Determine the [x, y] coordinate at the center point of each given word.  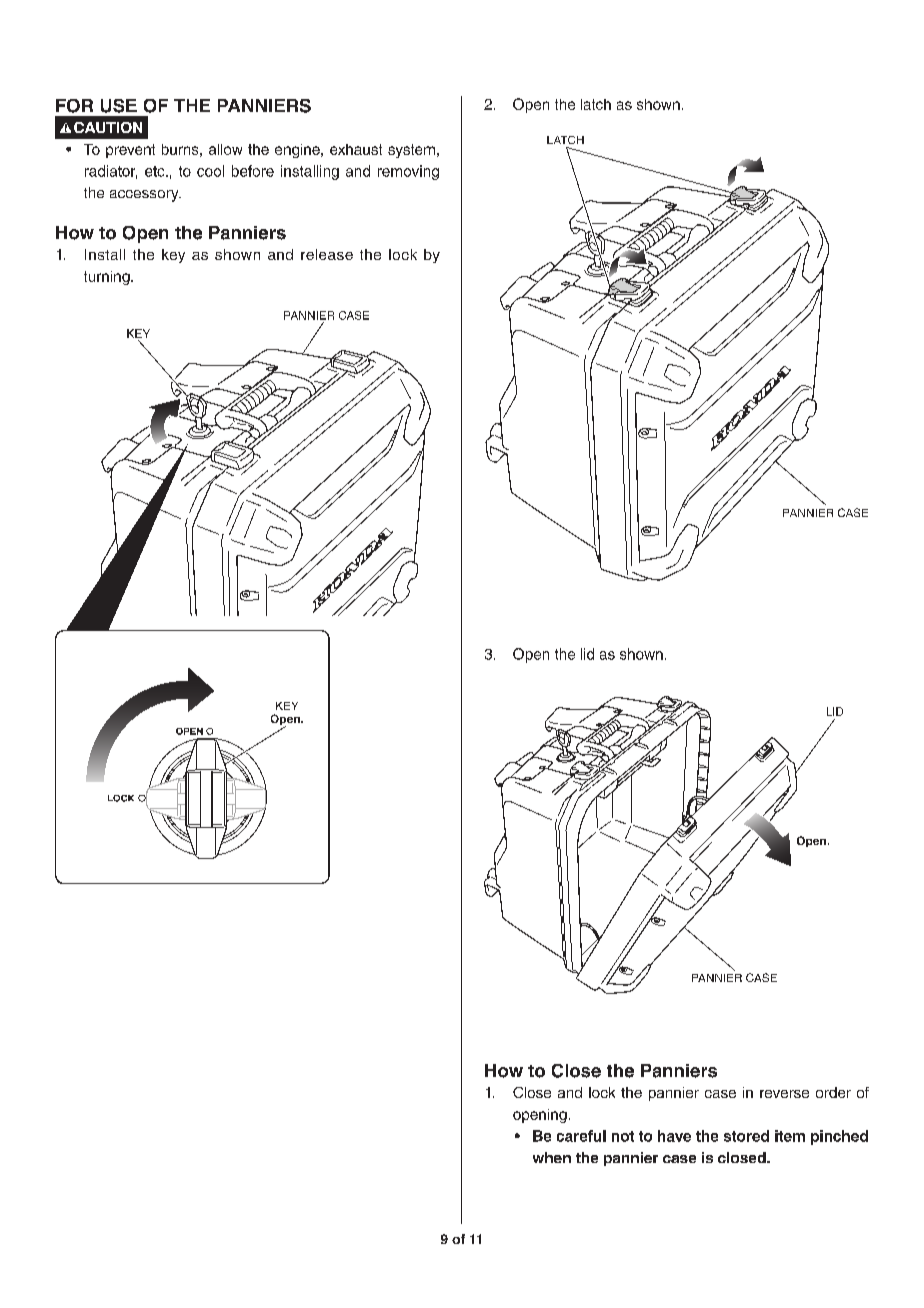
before [253, 171]
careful [581, 1136]
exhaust [356, 149]
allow [225, 149]
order [833, 1092]
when [552, 1157]
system [411, 151]
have [674, 1136]
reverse [784, 1094]
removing [408, 172]
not [623, 1136]
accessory [145, 196]
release [327, 254]
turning [108, 278]
